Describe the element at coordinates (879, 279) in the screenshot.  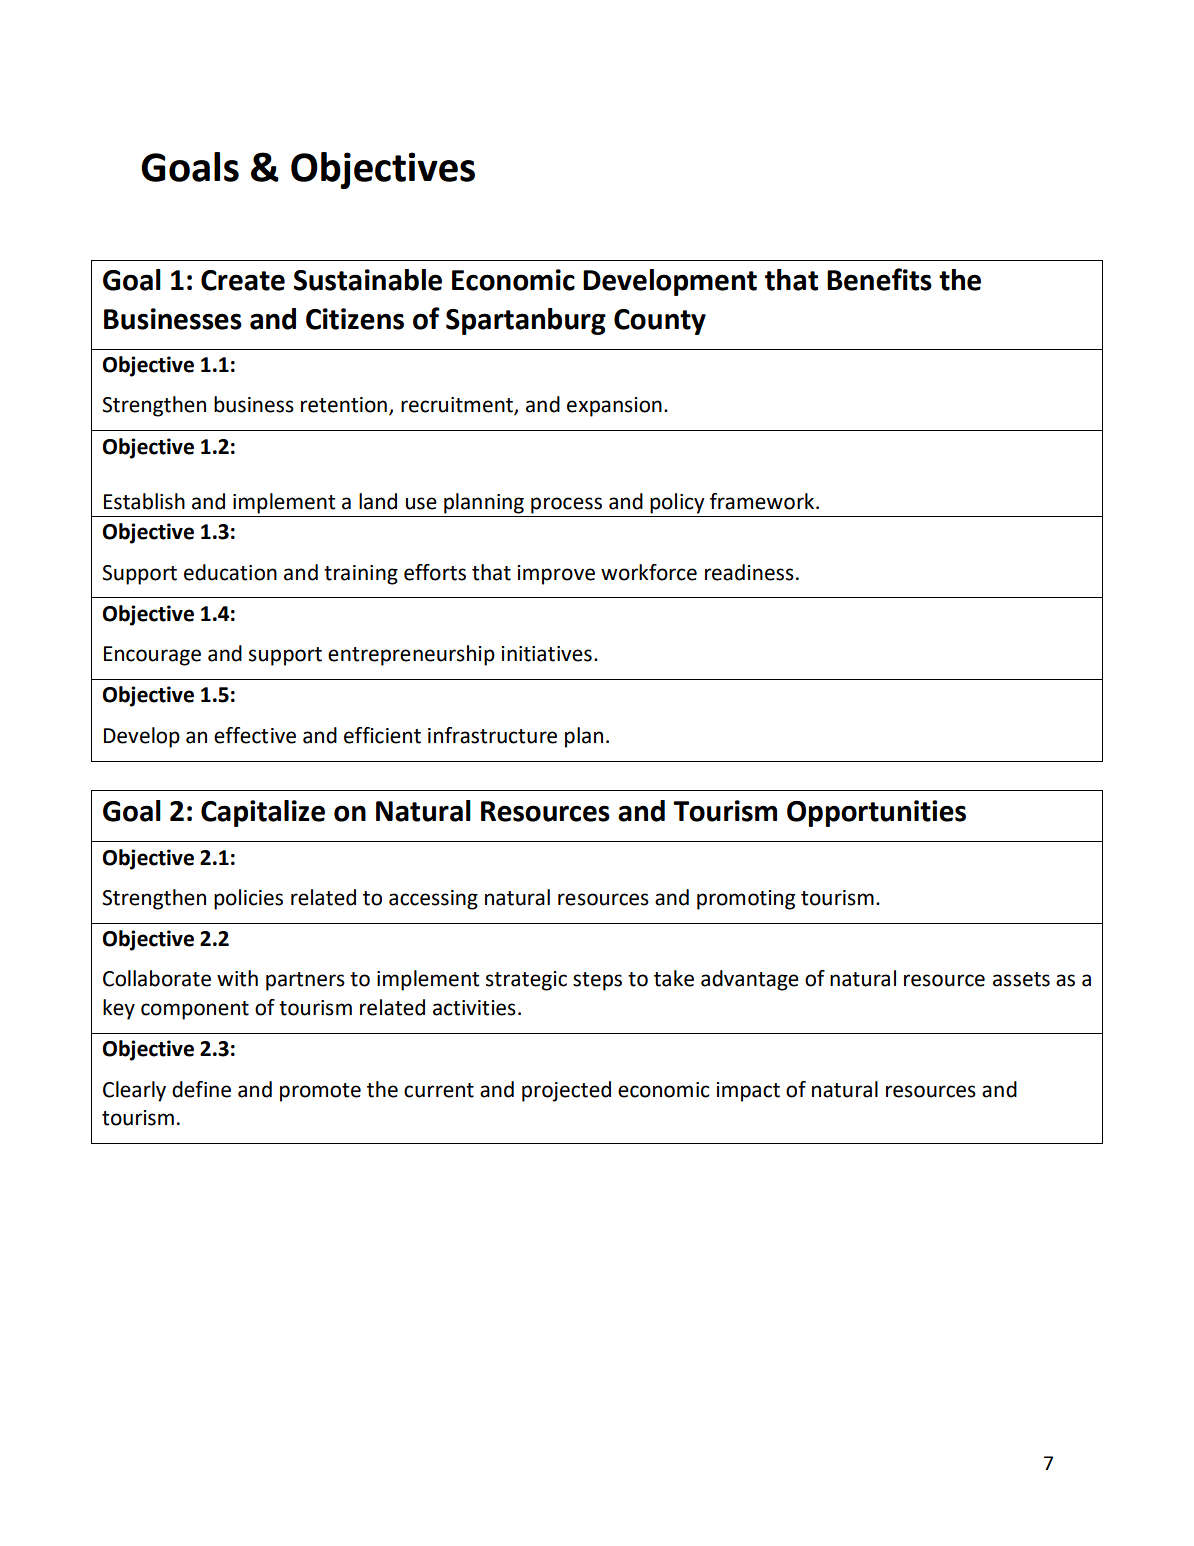
I see `Benefits` at that location.
